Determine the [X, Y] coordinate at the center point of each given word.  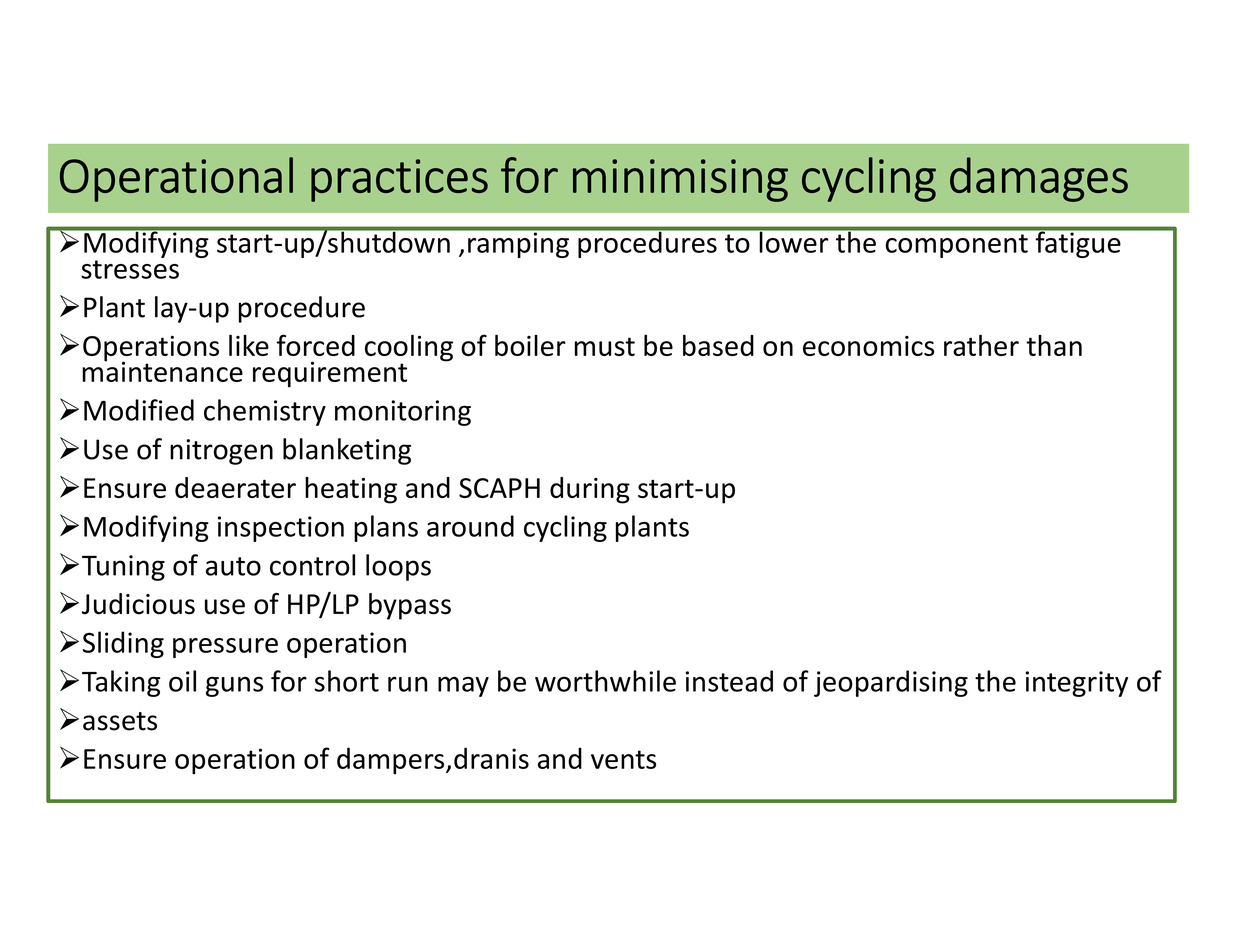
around [470, 526]
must [605, 346]
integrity [1077, 684]
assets [120, 721]
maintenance [162, 370]
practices [399, 180]
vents [623, 759]
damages [1039, 179]
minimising [680, 180]
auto [233, 566]
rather [981, 345]
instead [729, 681]
